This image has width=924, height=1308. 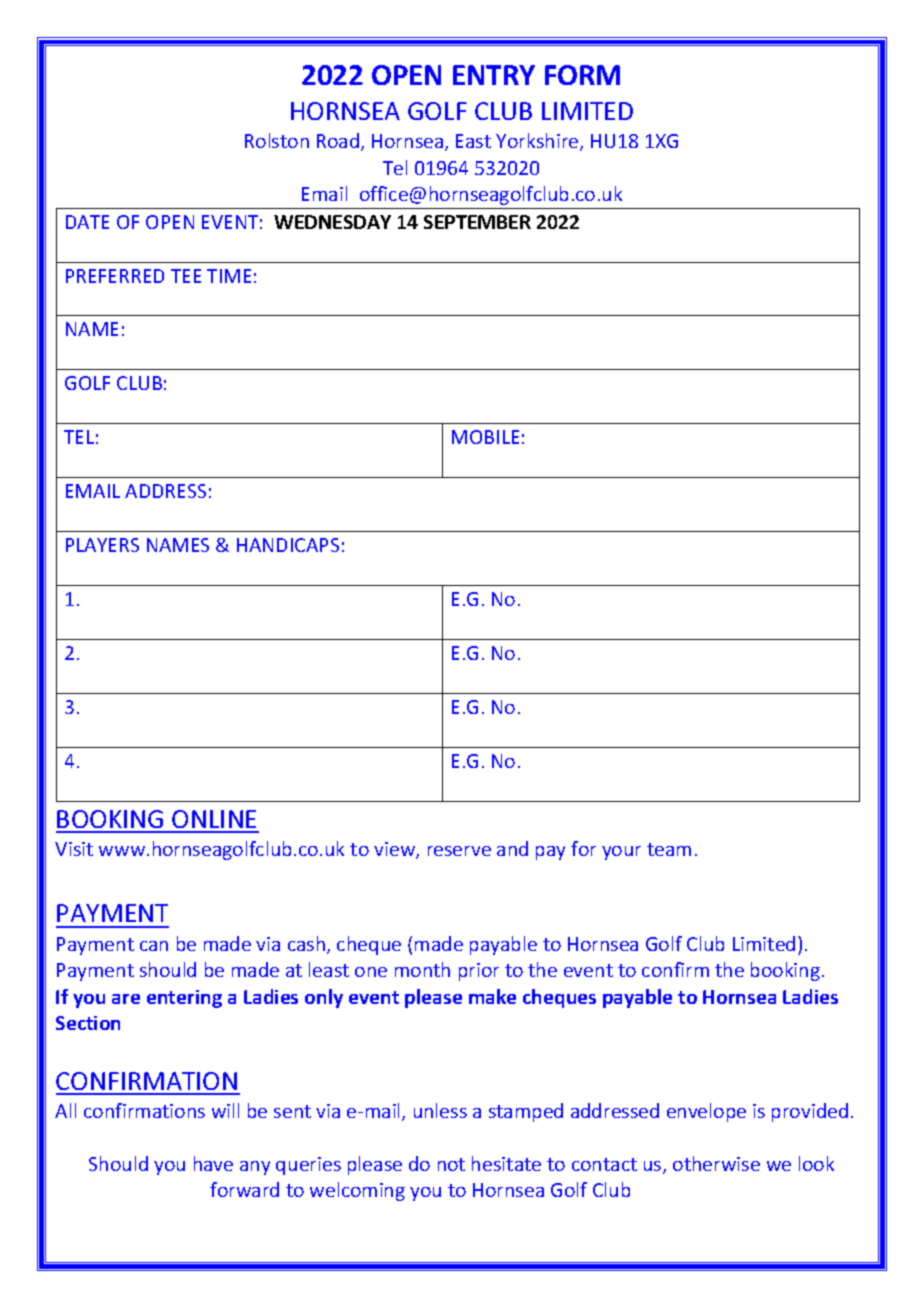 I want to click on HANDICAPS, so click(x=288, y=545).
